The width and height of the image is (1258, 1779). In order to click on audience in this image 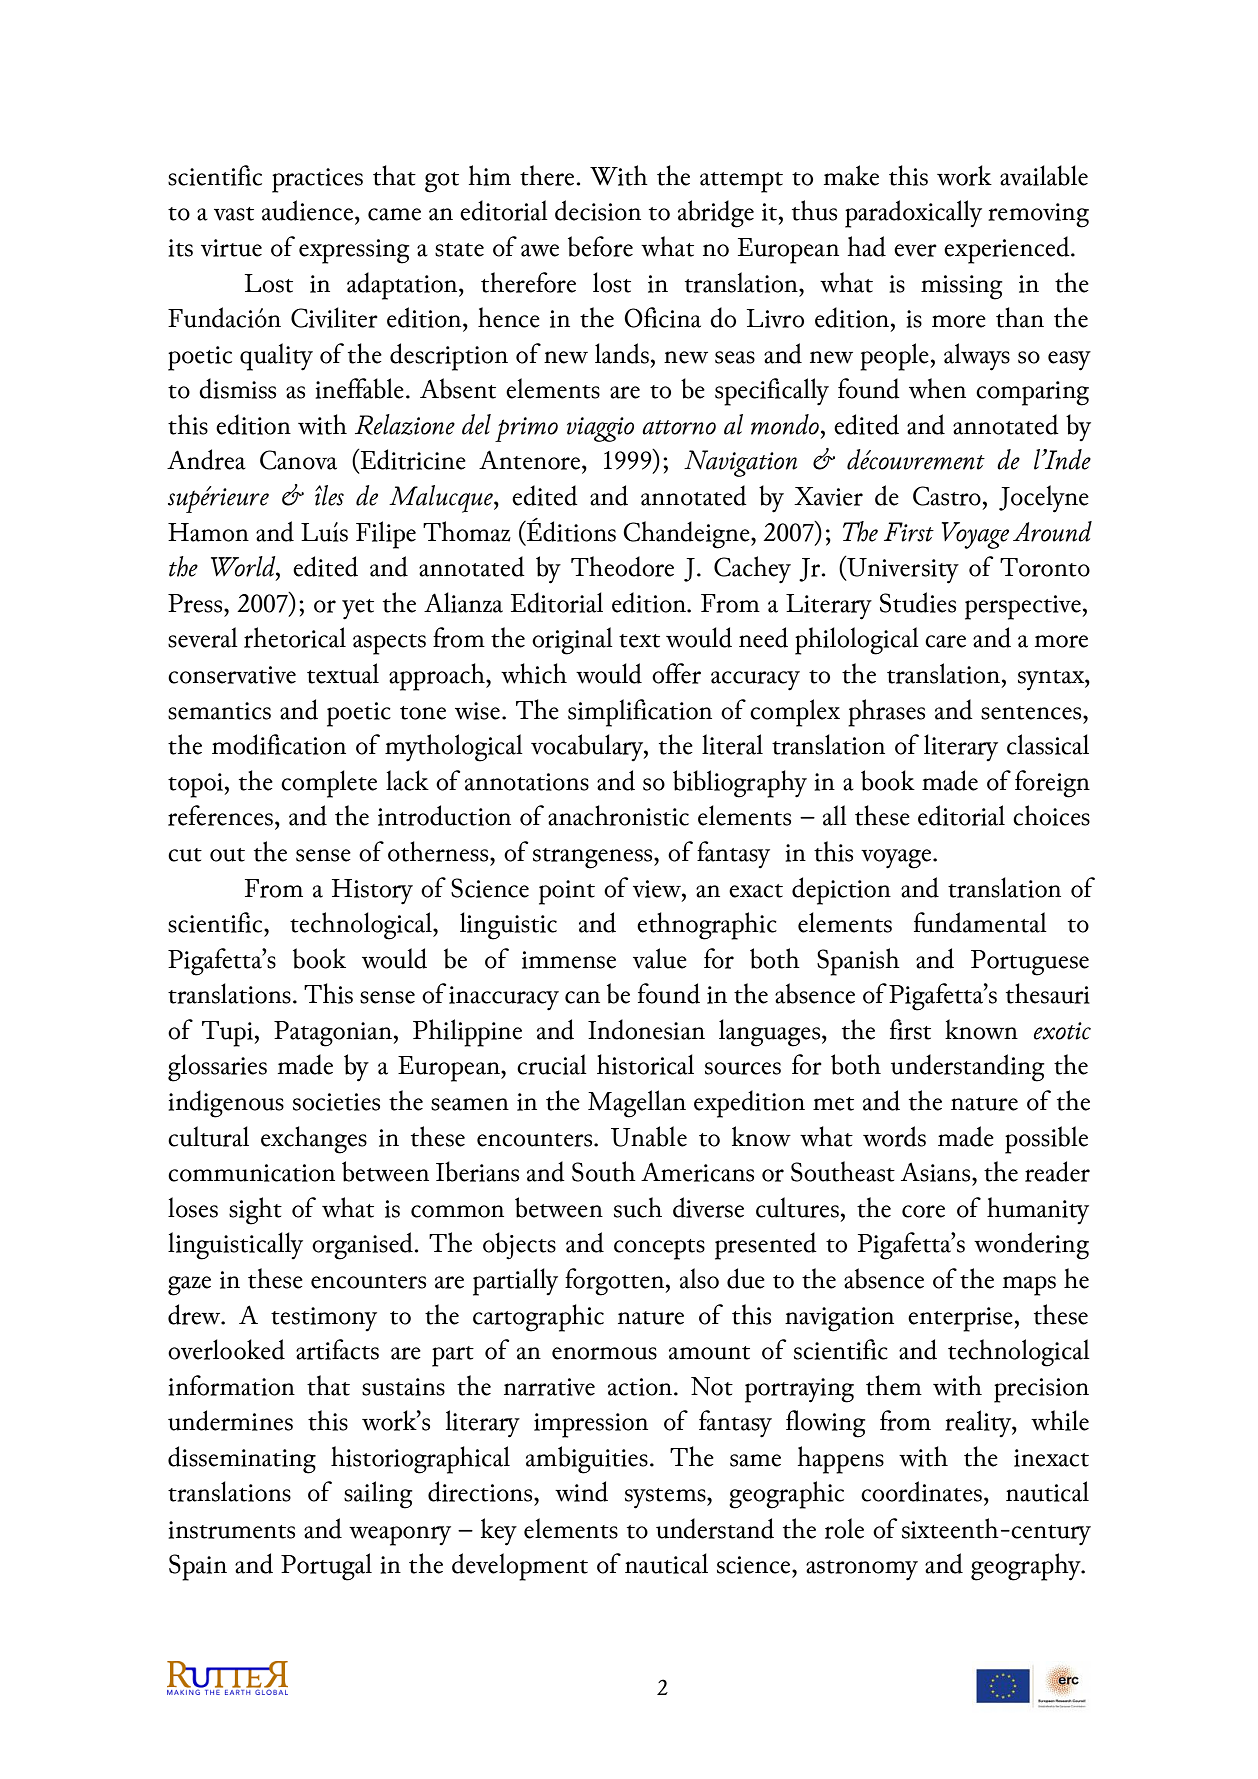, I will do `click(309, 210)`.
